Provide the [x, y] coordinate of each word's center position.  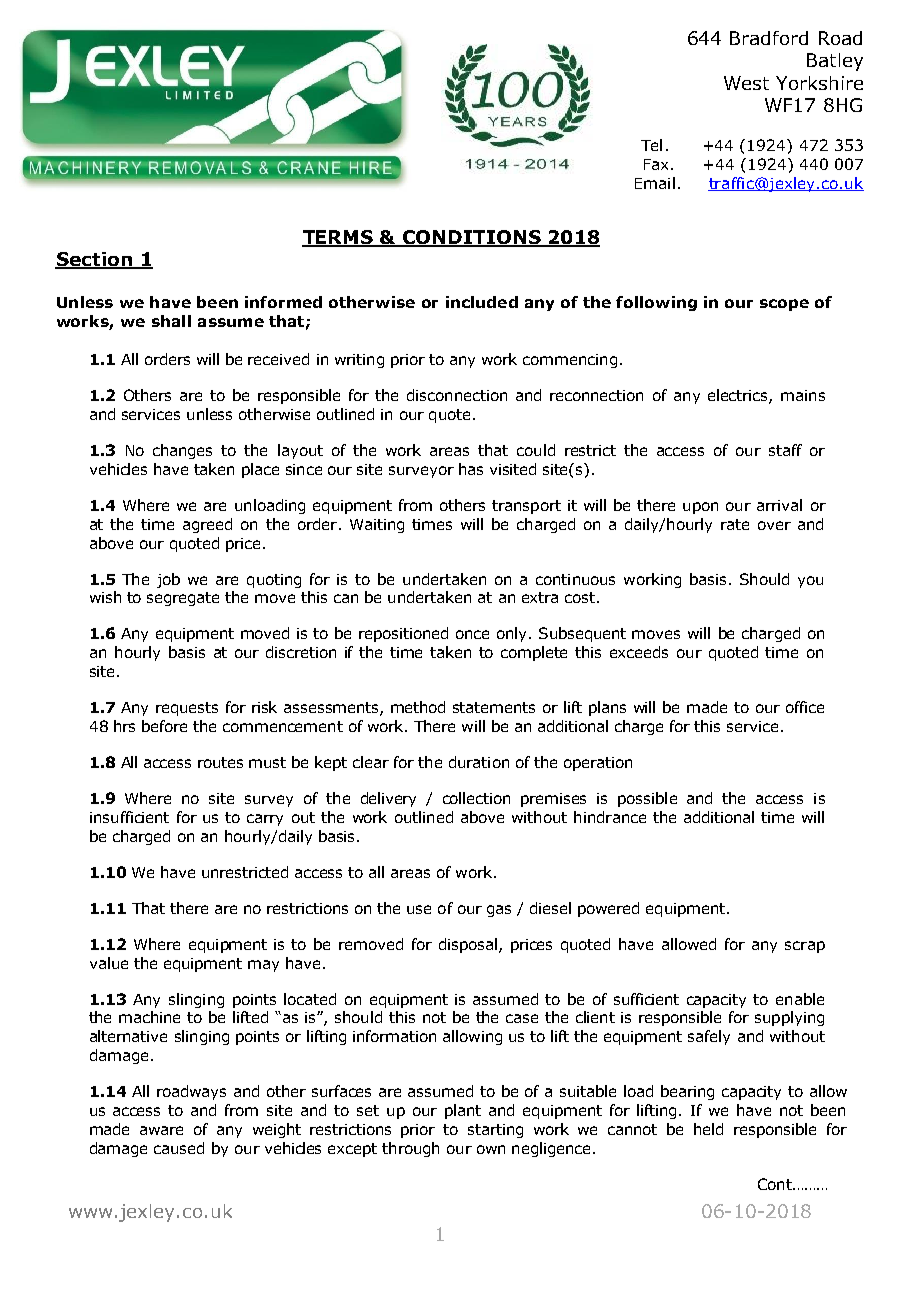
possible [647, 799]
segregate [183, 599]
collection [476, 798]
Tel [651, 145]
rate [735, 524]
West [746, 83]
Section [94, 260]
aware [161, 1130]
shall [171, 321]
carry [265, 820]
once [472, 634]
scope [784, 305]
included [482, 302]
